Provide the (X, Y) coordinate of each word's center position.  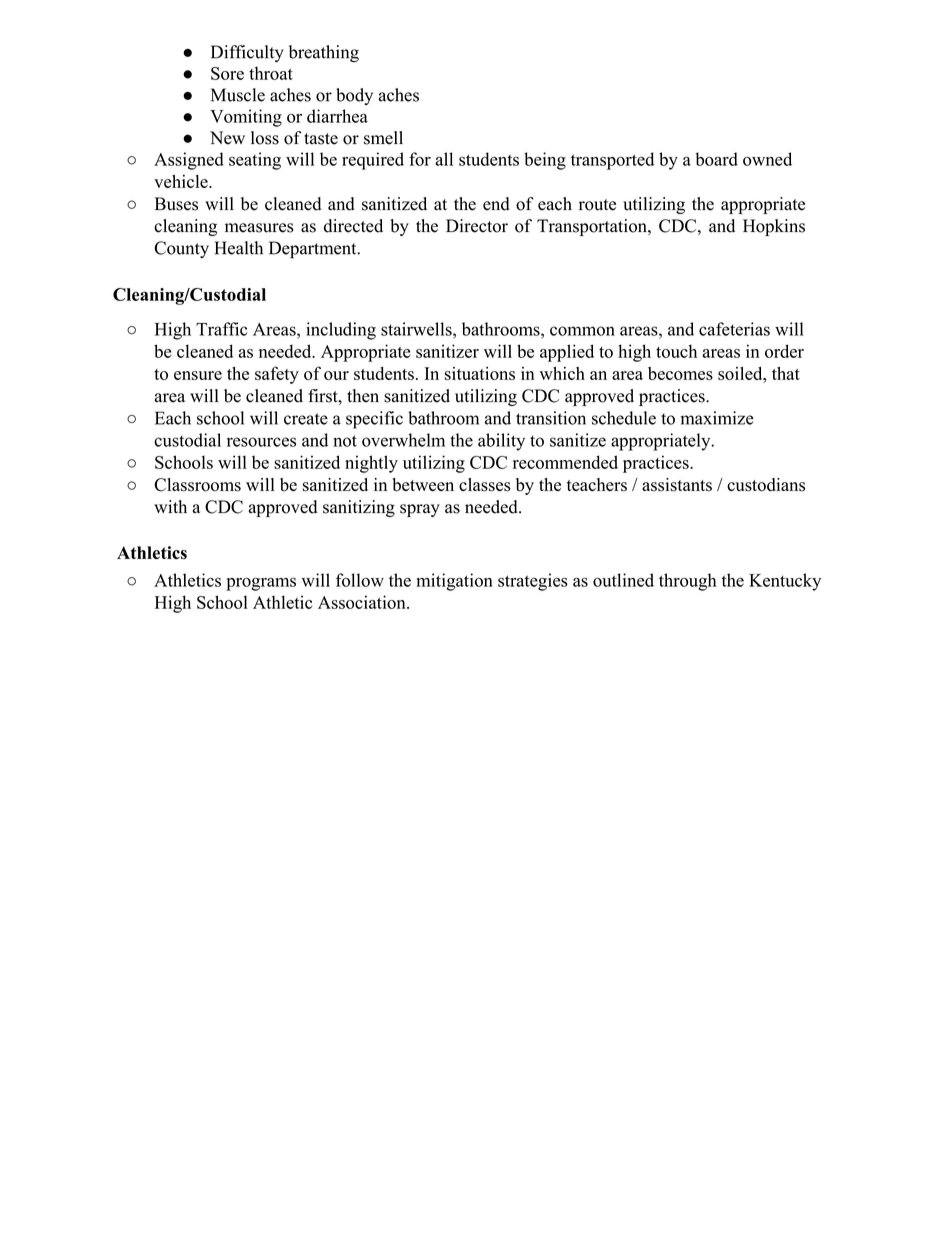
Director (477, 226)
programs (261, 584)
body (354, 96)
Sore (227, 73)
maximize (717, 418)
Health (239, 248)
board (716, 159)
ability (501, 442)
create (306, 419)
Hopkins (774, 227)
